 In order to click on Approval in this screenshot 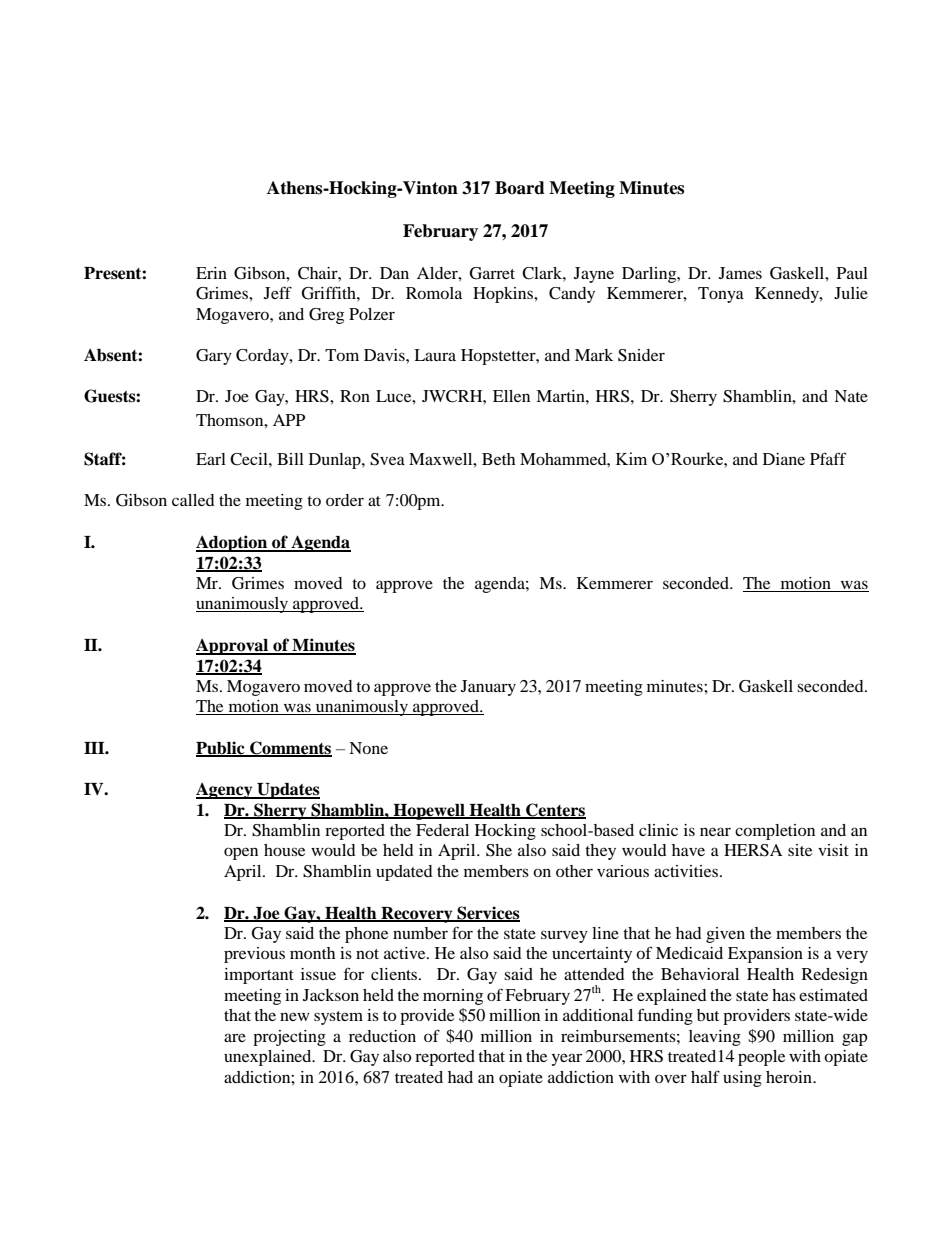, I will do `click(233, 647)`.
